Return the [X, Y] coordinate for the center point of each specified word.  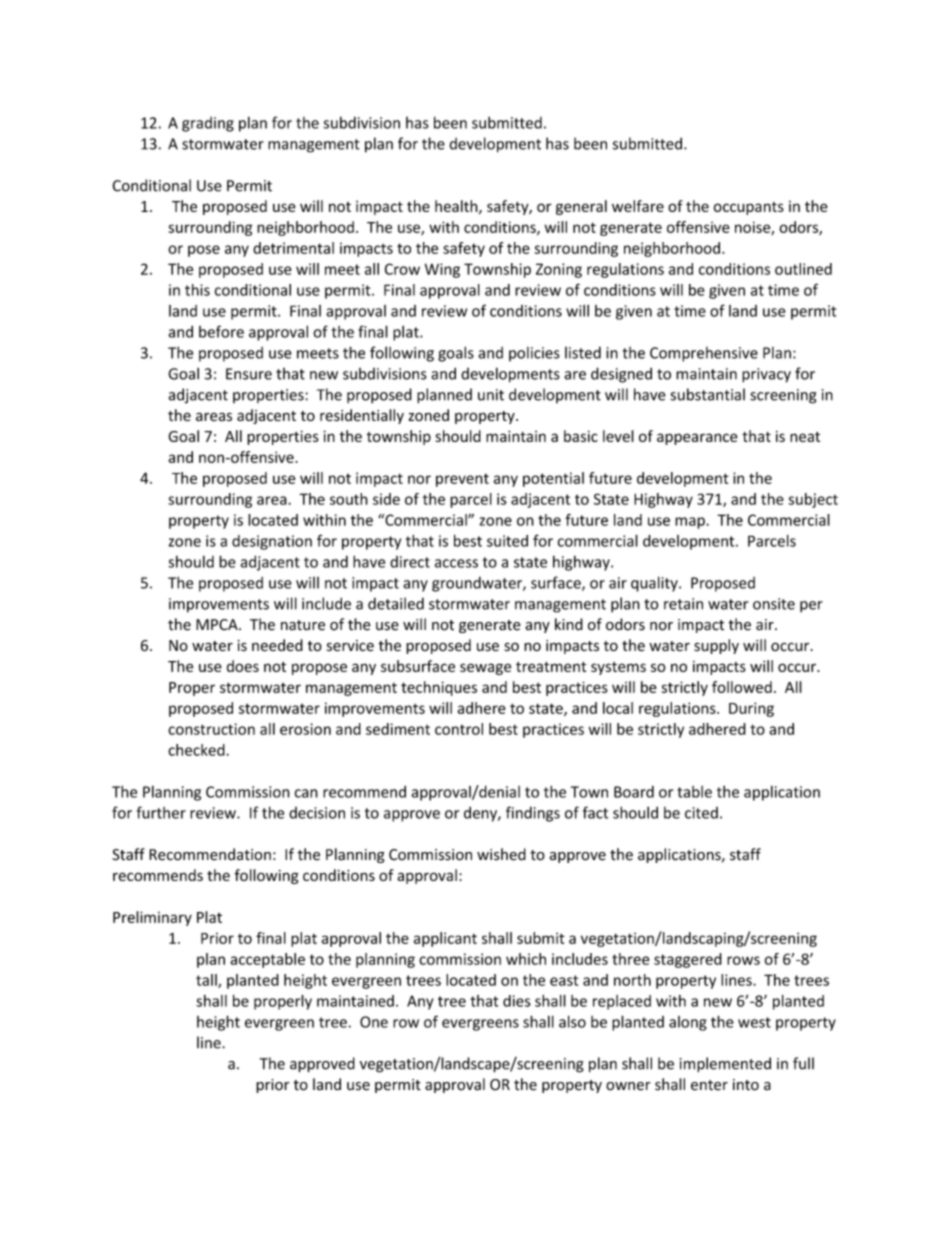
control [459, 729]
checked [197, 750]
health [457, 207]
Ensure [249, 374]
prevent [462, 480]
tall [207, 981]
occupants [749, 208]
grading [208, 124]
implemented [725, 1064]
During [751, 709]
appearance [697, 439]
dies [517, 1001]
